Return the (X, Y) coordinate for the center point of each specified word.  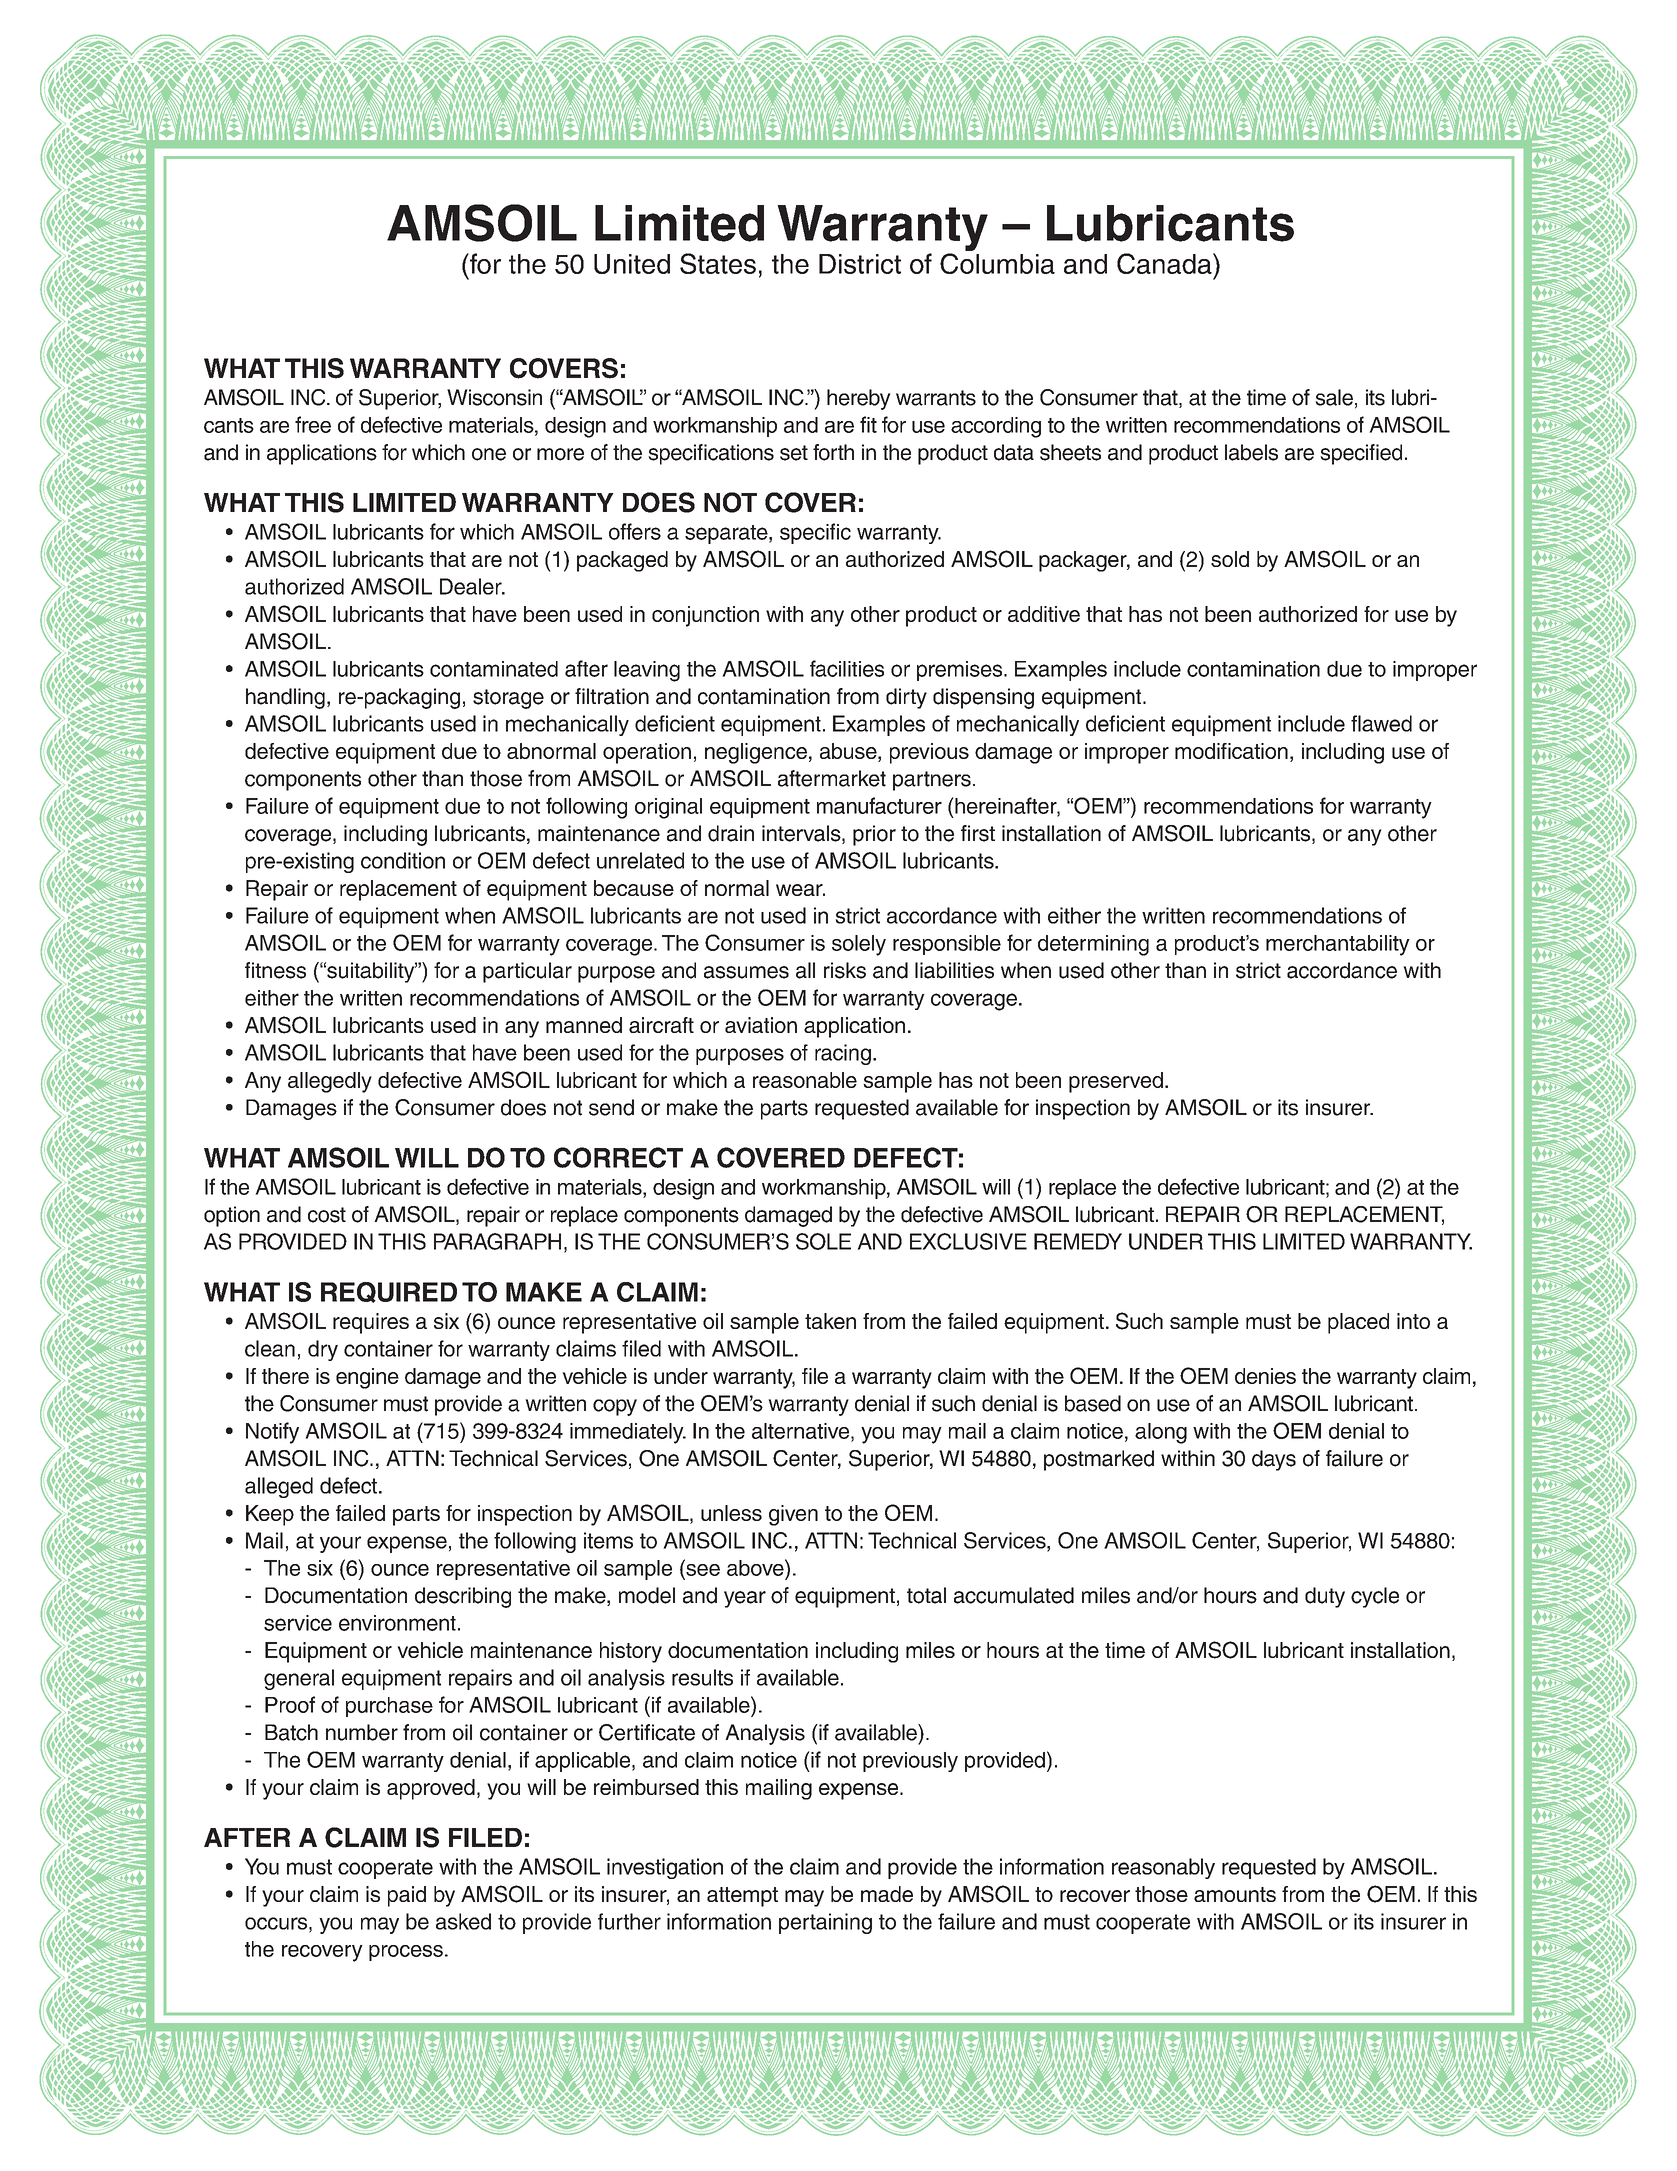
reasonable (805, 1080)
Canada (1165, 263)
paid (407, 1896)
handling (285, 698)
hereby (859, 399)
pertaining (825, 1923)
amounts (1235, 1894)
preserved (1116, 1082)
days (1274, 1460)
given (793, 1515)
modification (1231, 751)
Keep (270, 1515)
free (313, 424)
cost (327, 1215)
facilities (847, 668)
